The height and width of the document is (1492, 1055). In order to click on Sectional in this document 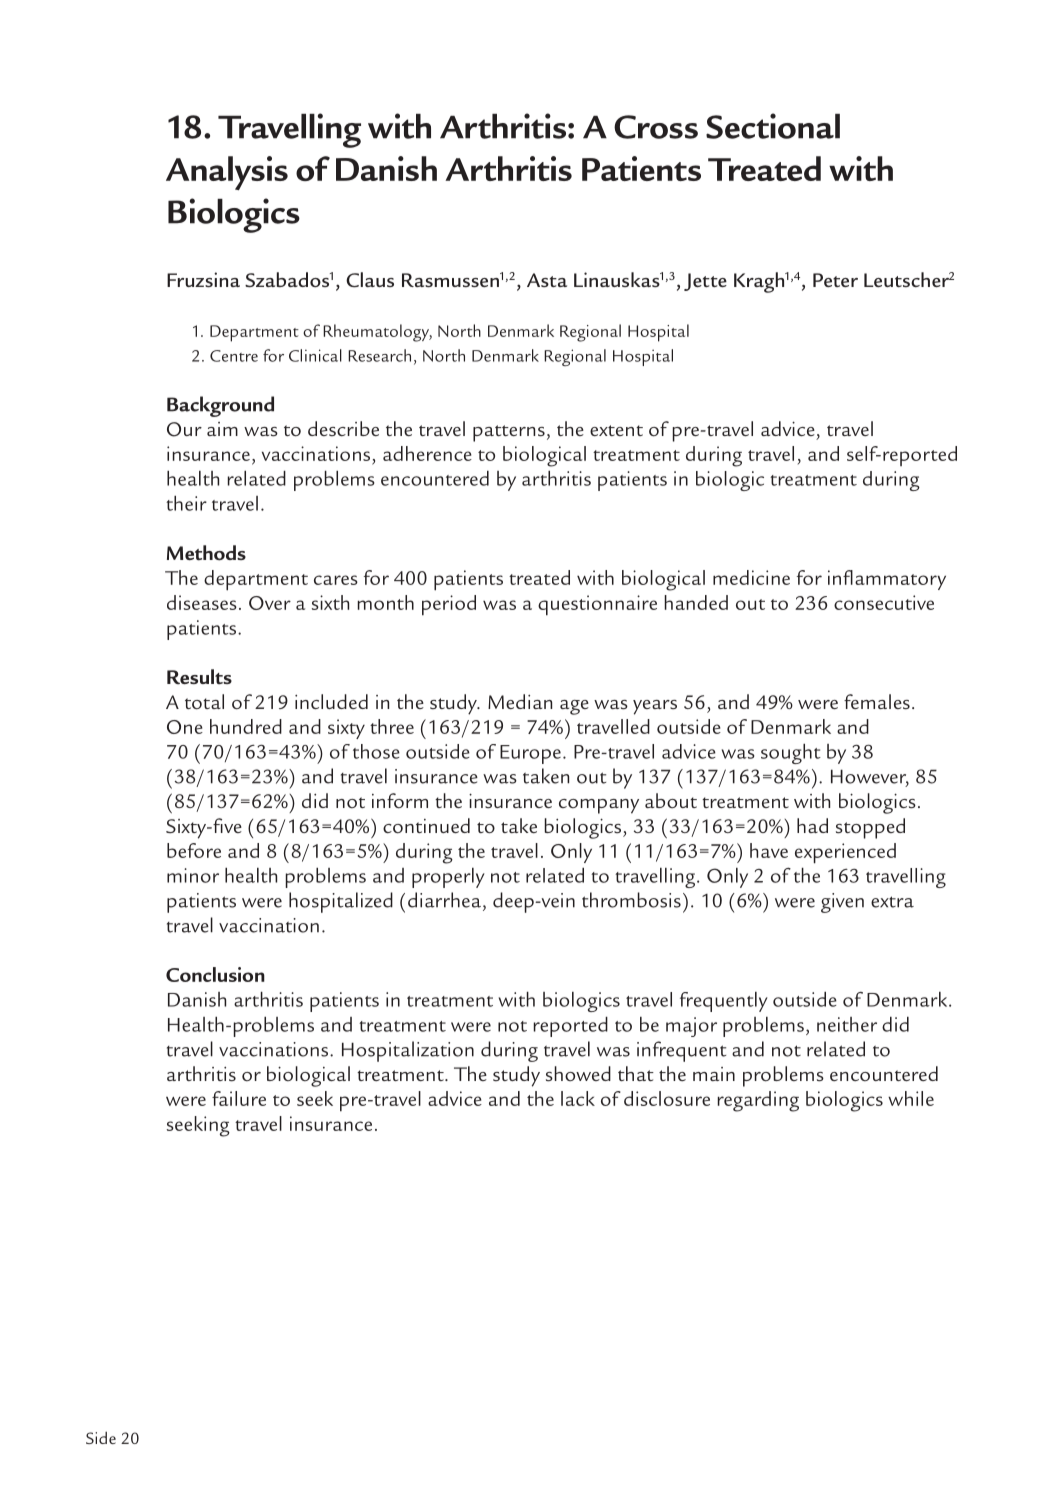, I will do `click(773, 126)`.
